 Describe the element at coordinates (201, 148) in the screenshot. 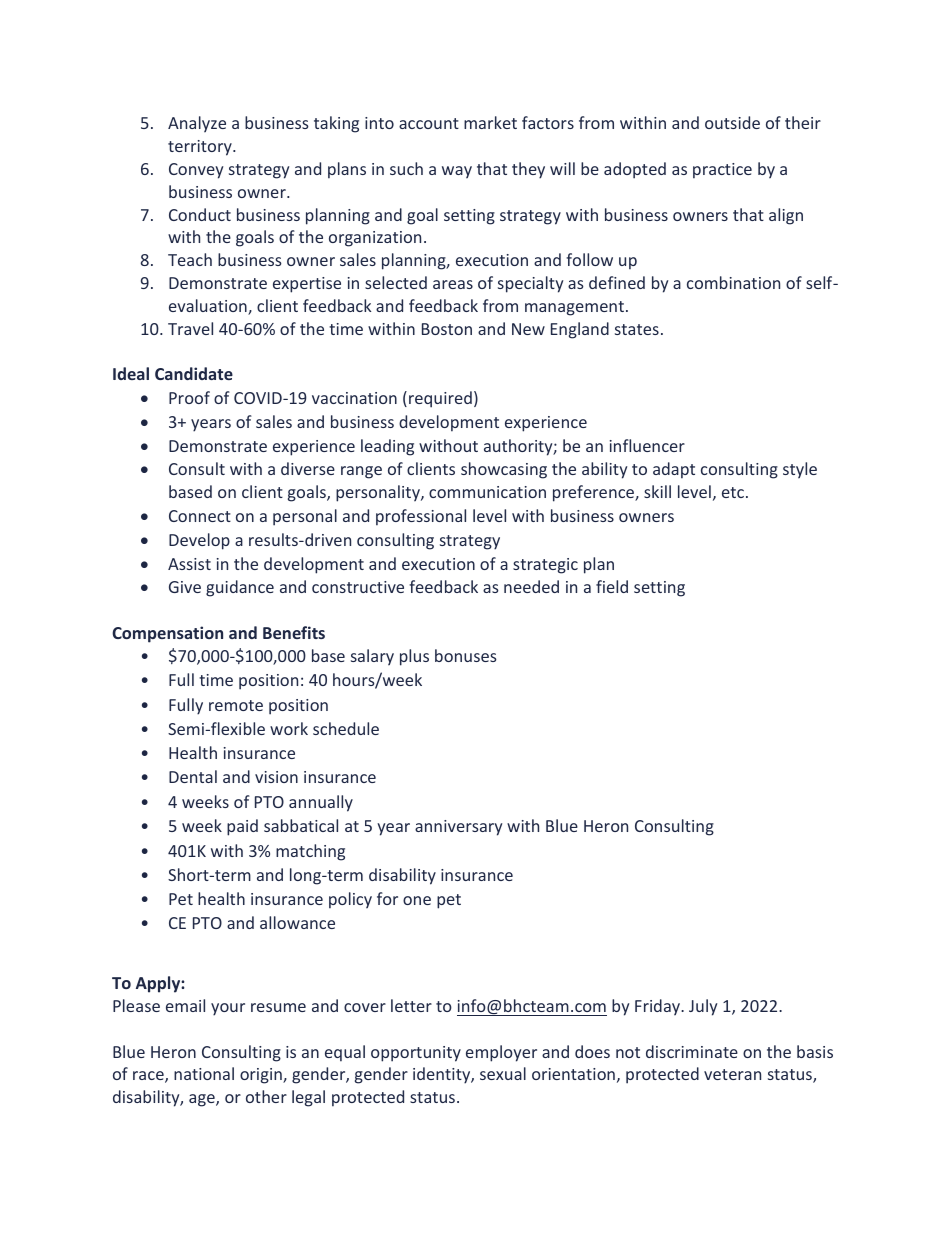

I see `territory` at that location.
